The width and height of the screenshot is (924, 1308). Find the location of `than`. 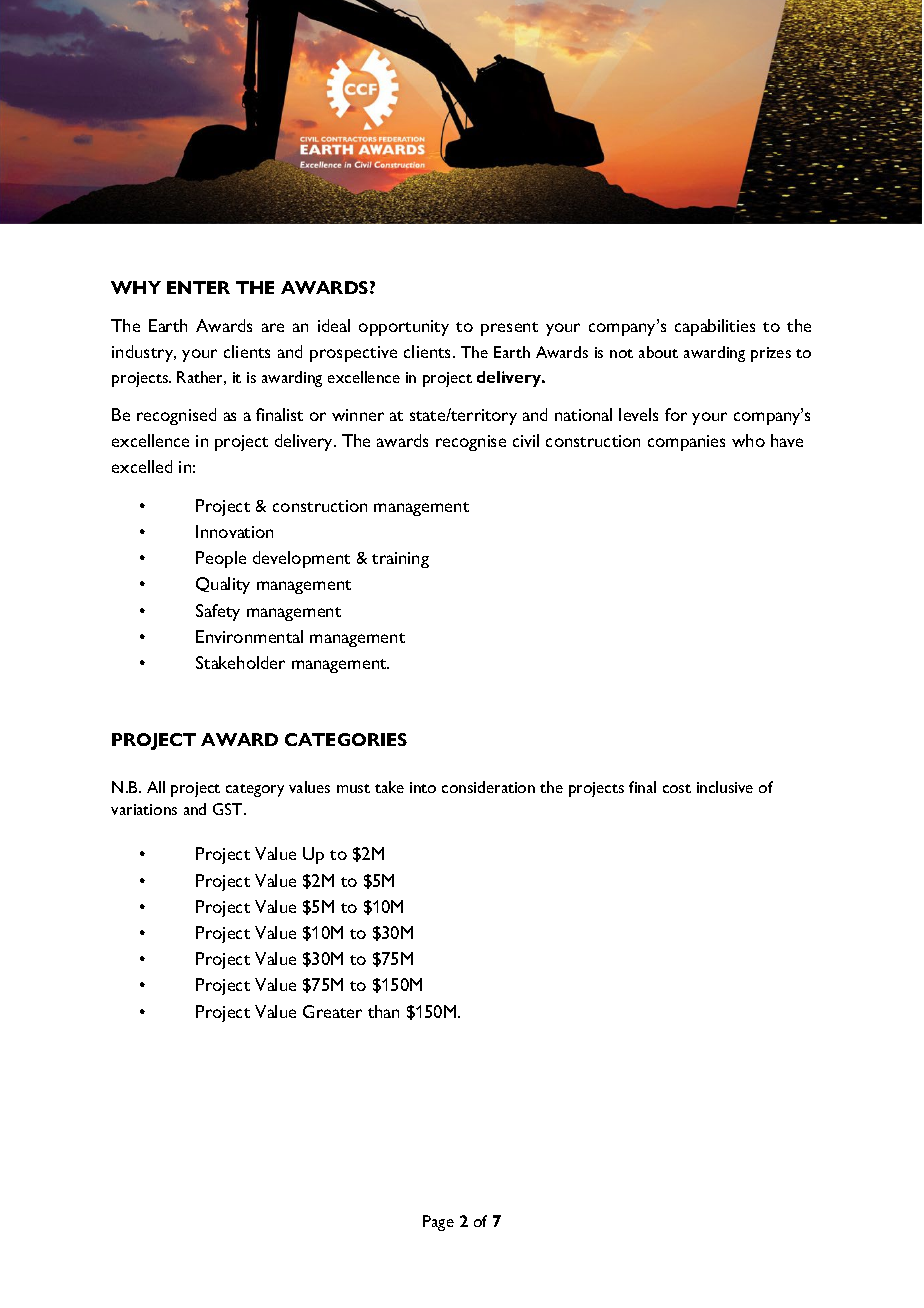

than is located at coordinates (383, 1011).
